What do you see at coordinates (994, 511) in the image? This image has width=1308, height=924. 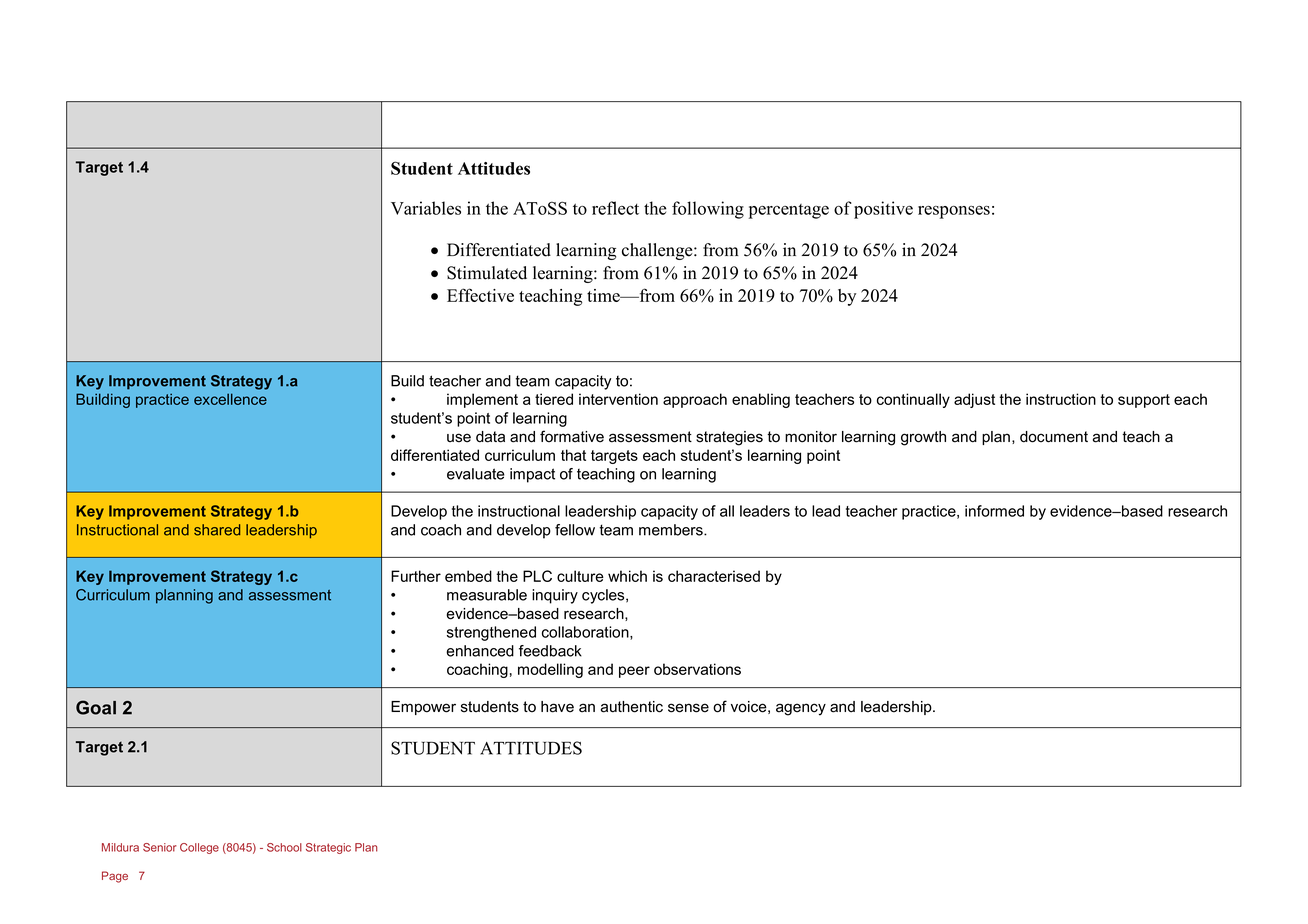 I see `informed` at bounding box center [994, 511].
